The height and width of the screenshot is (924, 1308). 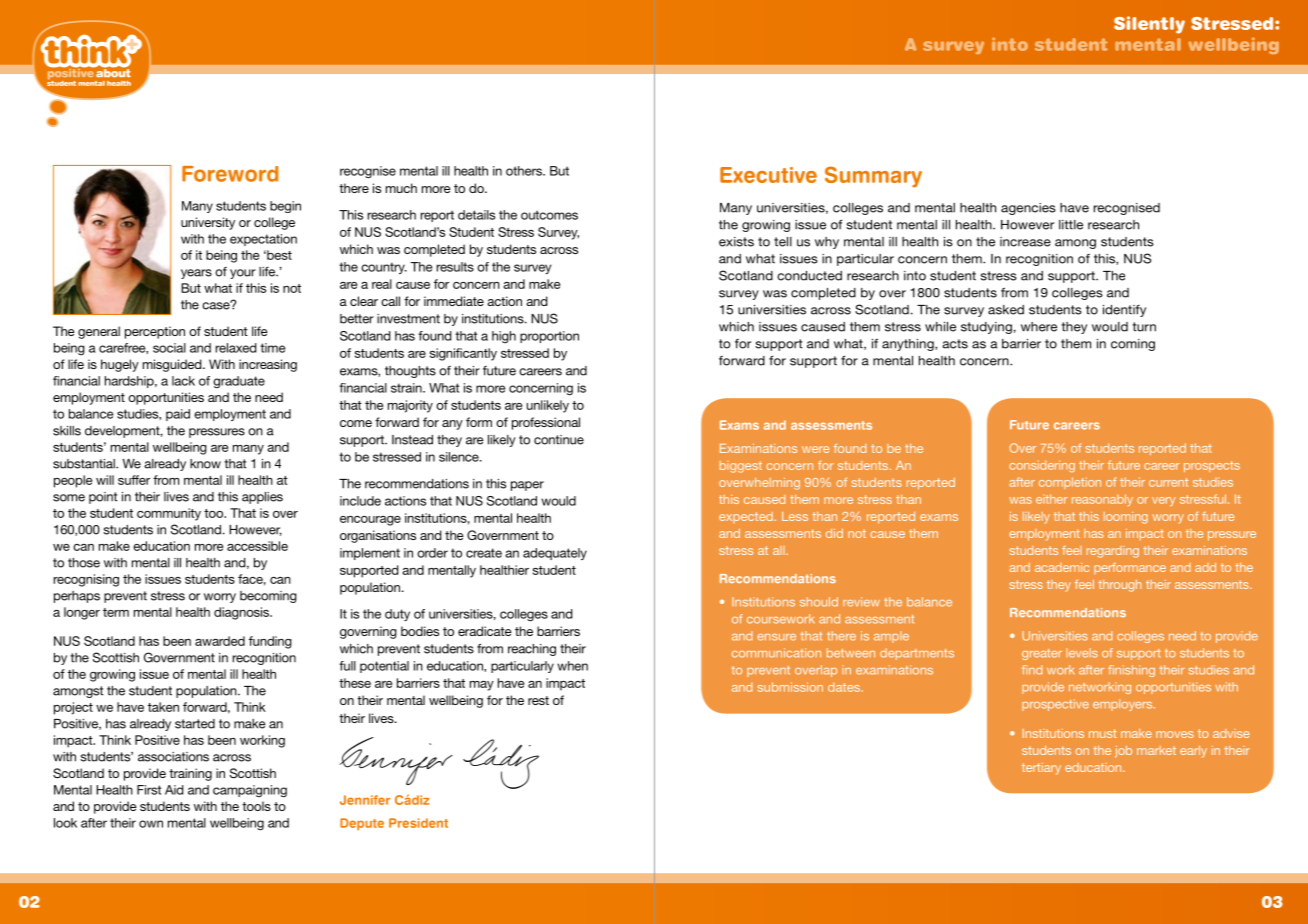 What do you see at coordinates (178, 415) in the screenshot?
I see `paid` at bounding box center [178, 415].
